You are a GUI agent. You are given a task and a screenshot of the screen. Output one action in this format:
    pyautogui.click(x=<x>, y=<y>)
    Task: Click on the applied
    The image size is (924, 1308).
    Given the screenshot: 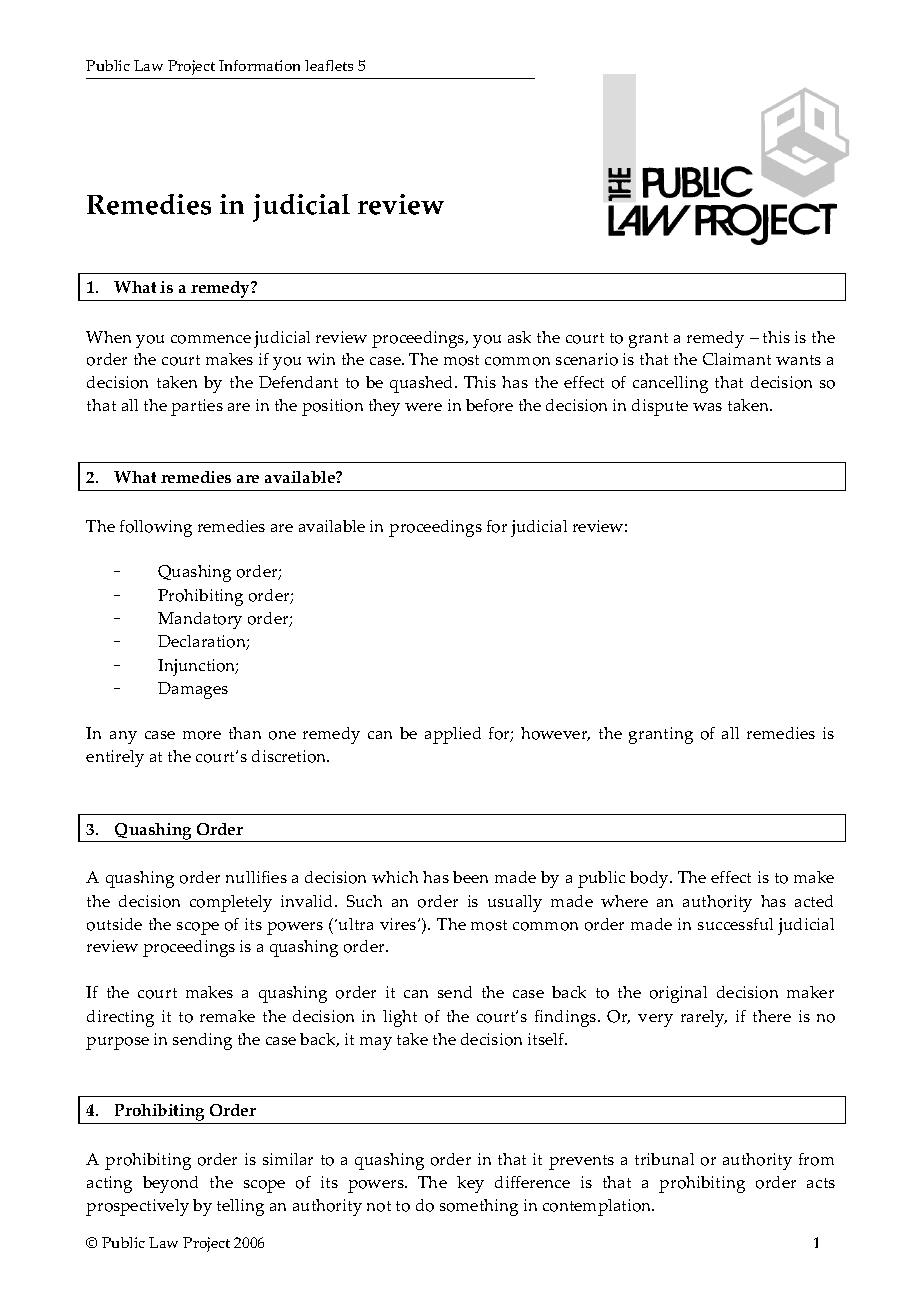 What is the action you would take?
    pyautogui.click(x=453, y=735)
